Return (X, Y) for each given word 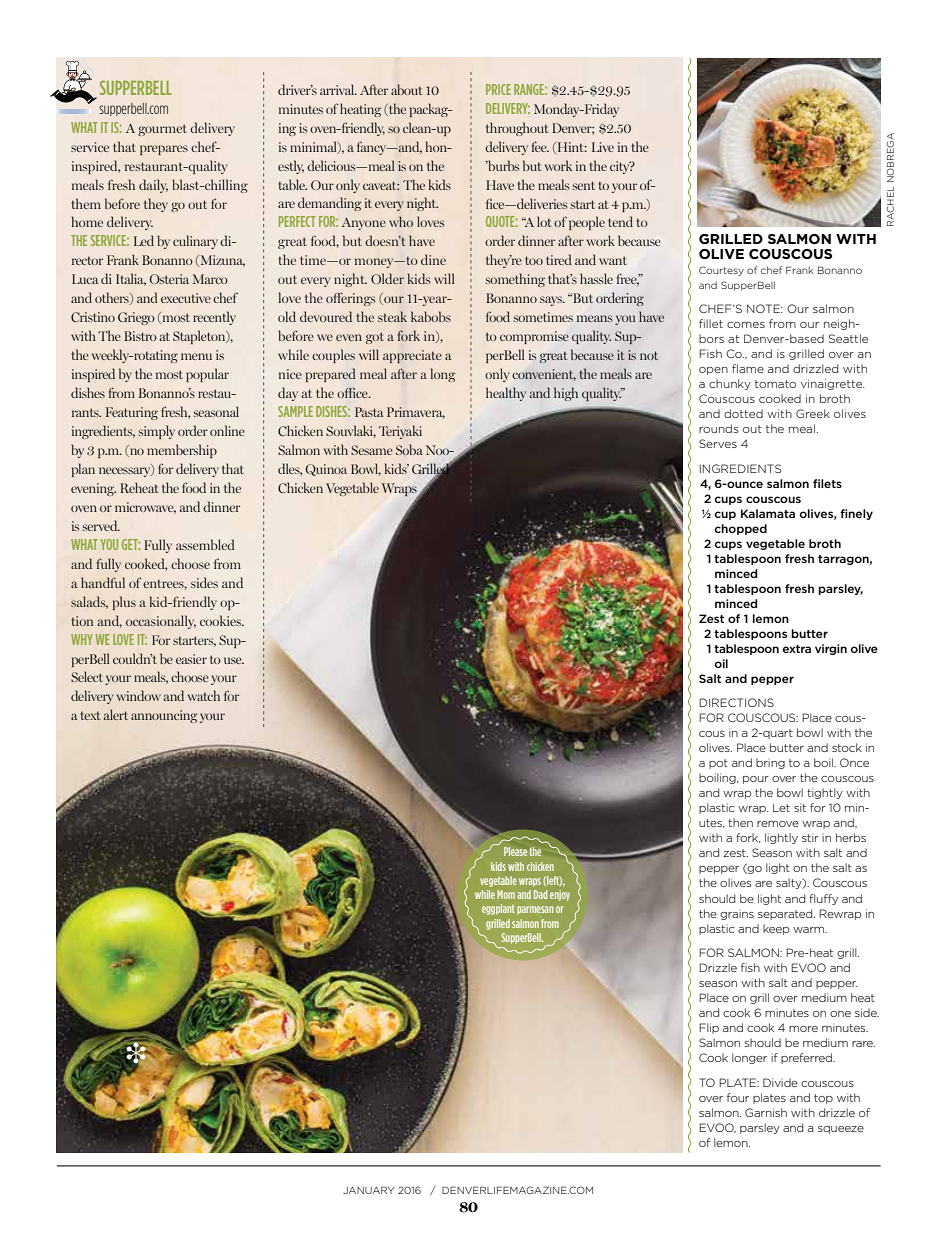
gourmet (162, 130)
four (738, 1097)
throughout (517, 129)
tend (620, 221)
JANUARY (368, 1190)
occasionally (161, 622)
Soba (409, 449)
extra (797, 649)
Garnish (766, 1112)
